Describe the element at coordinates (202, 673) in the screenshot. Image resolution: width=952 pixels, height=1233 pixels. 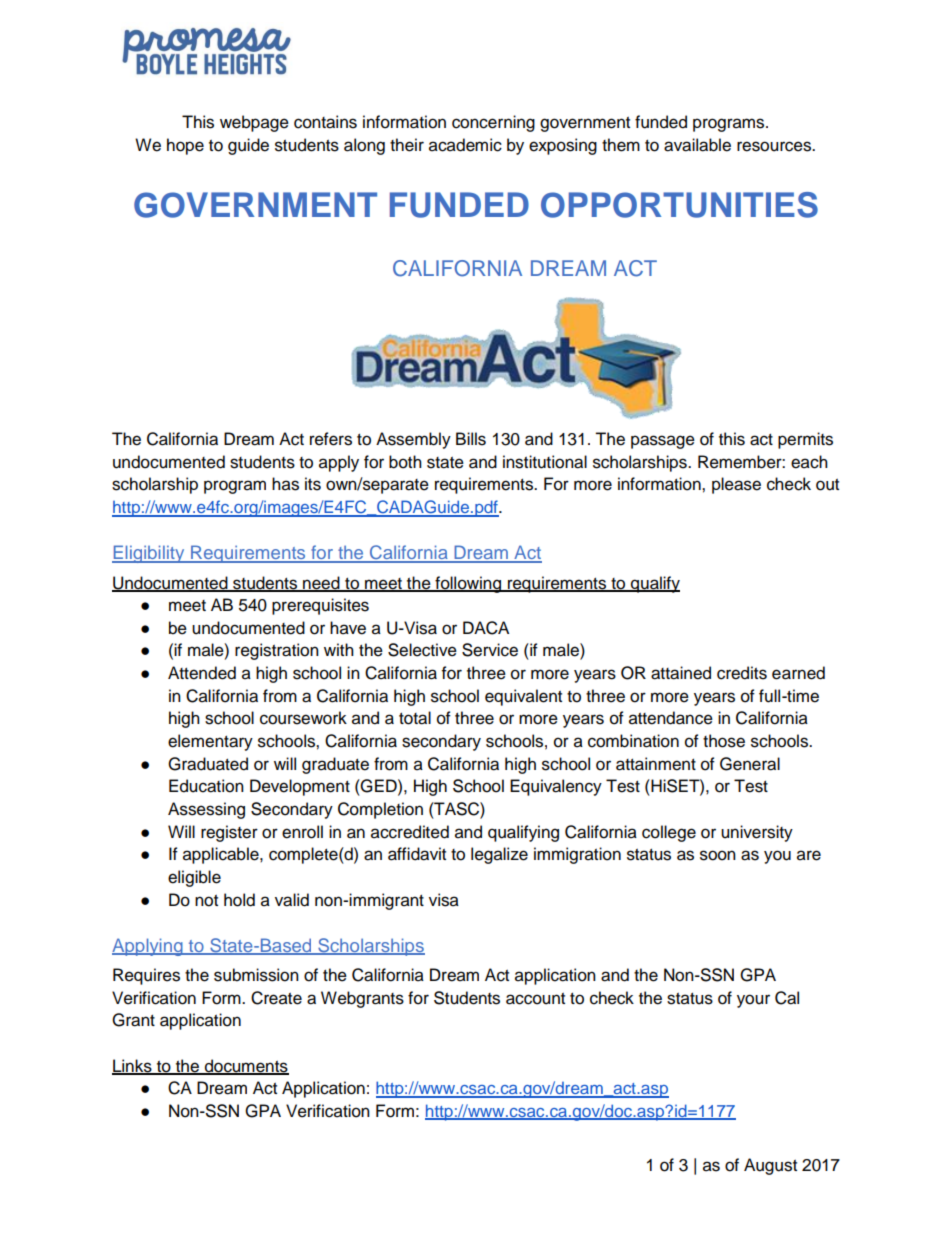
I see `Attended` at that location.
